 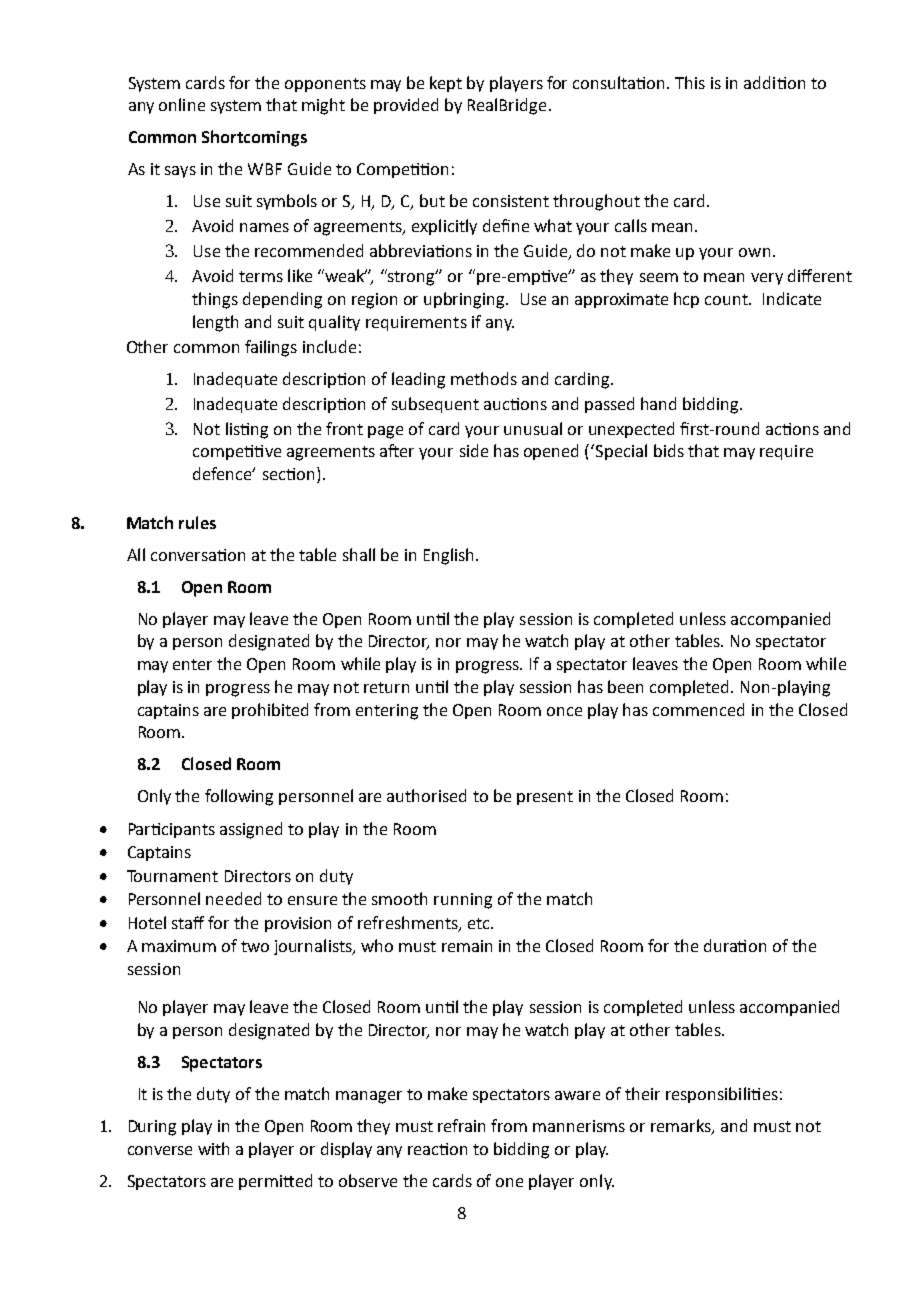 I want to click on addition, so click(x=774, y=82).
